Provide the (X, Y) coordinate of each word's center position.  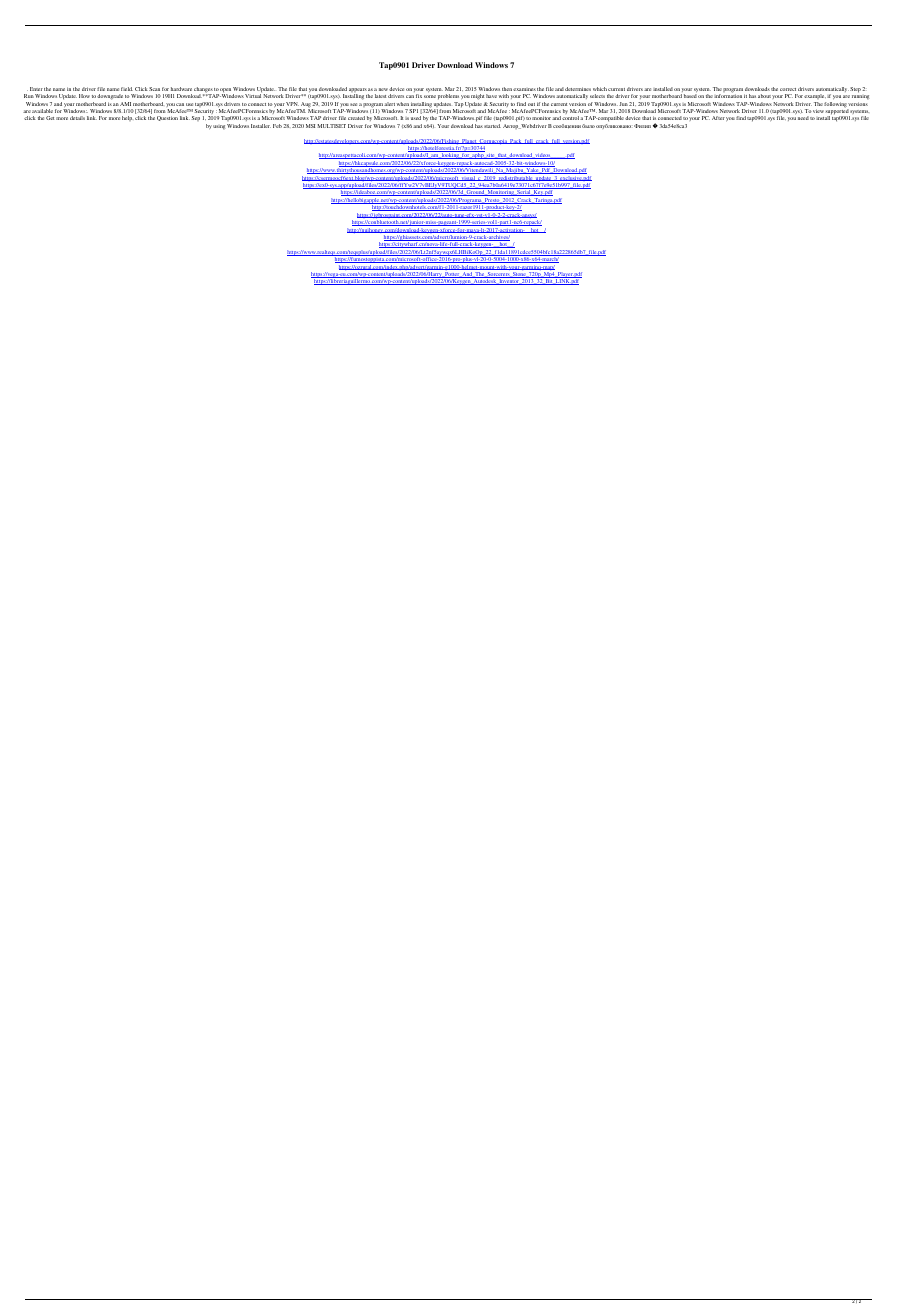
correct (788, 89)
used (416, 118)
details (77, 118)
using (219, 127)
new (383, 89)
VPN (292, 104)
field (127, 89)
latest (380, 96)
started (492, 126)
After (718, 118)
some (430, 96)
